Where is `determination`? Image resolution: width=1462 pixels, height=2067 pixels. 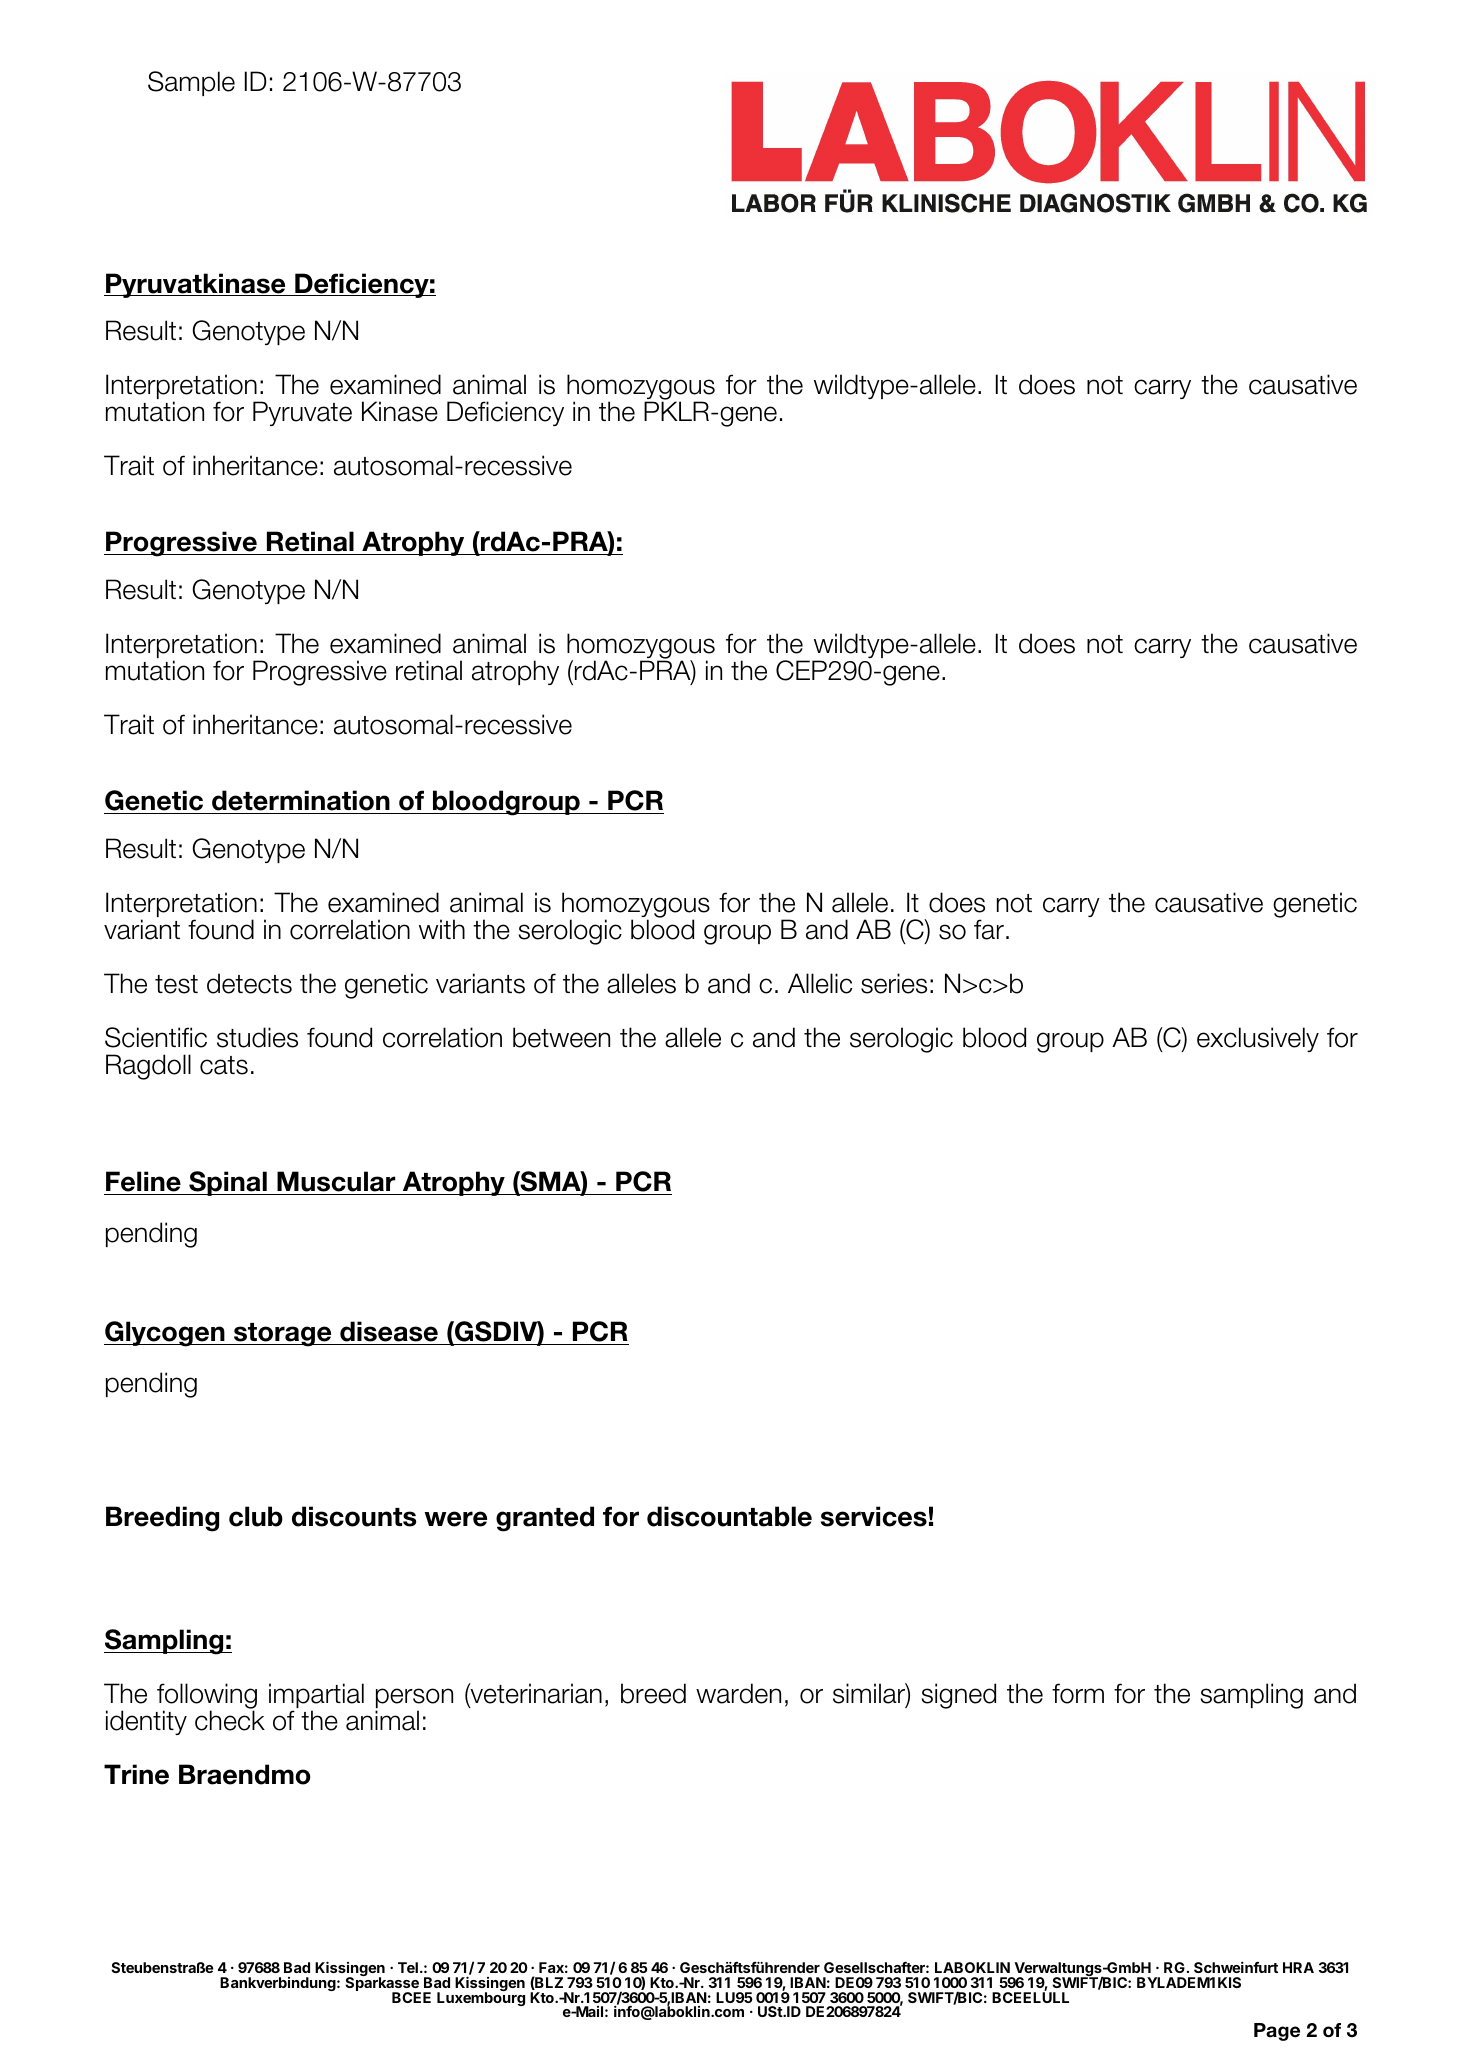 determination is located at coordinates (301, 800).
